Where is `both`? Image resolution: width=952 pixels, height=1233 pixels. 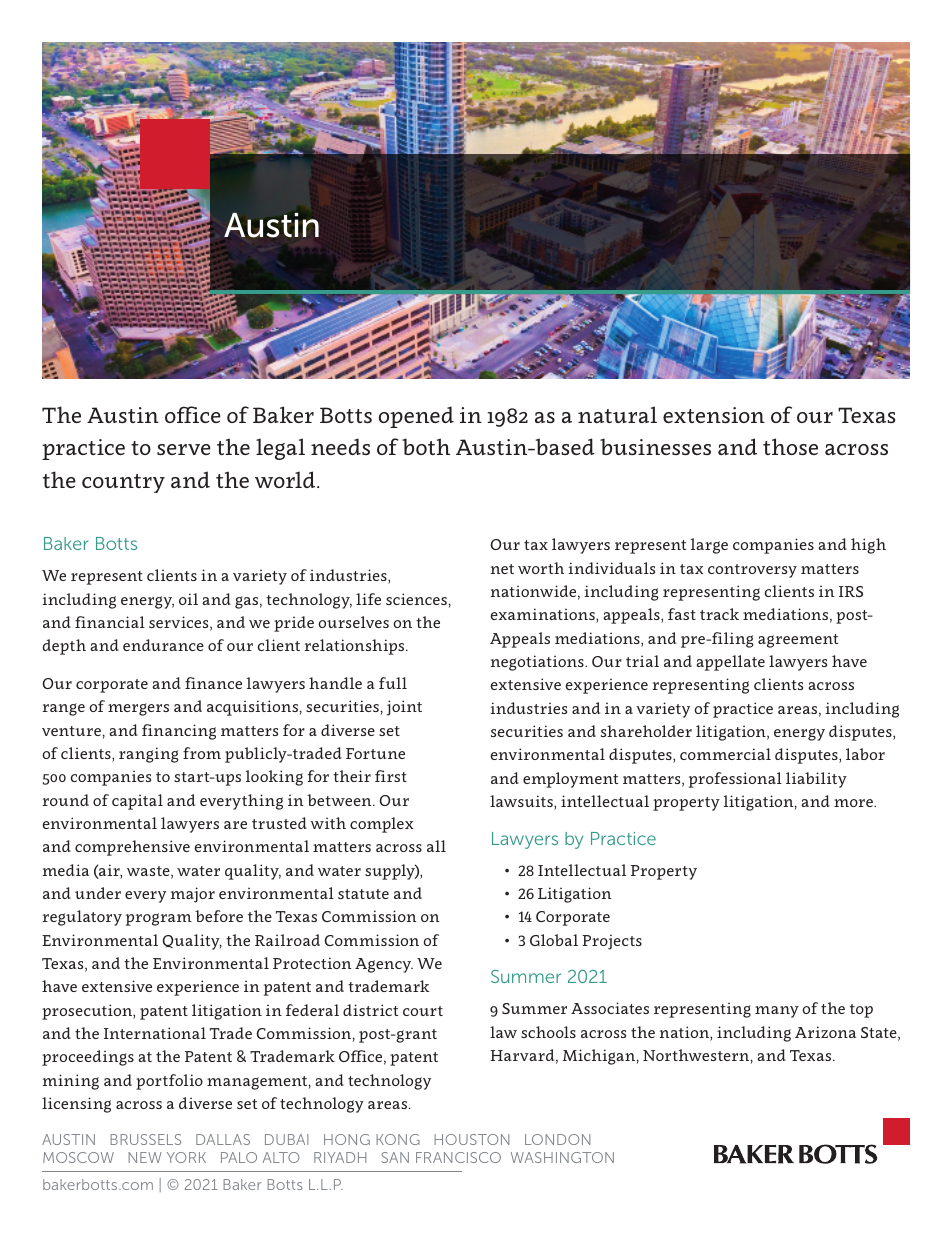 both is located at coordinates (426, 446).
